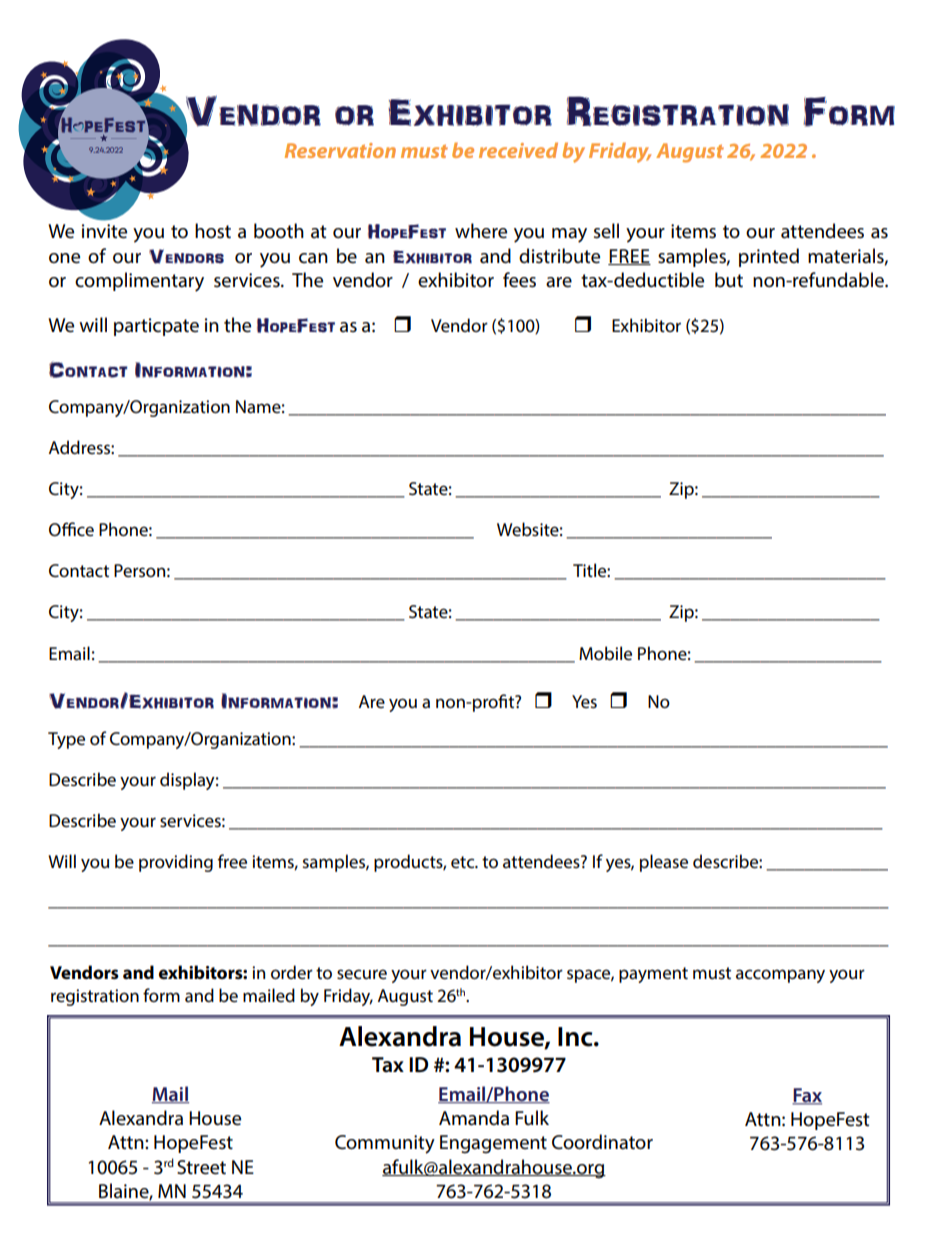 The width and height of the screenshot is (952, 1233). I want to click on Fax, so click(807, 1096).
